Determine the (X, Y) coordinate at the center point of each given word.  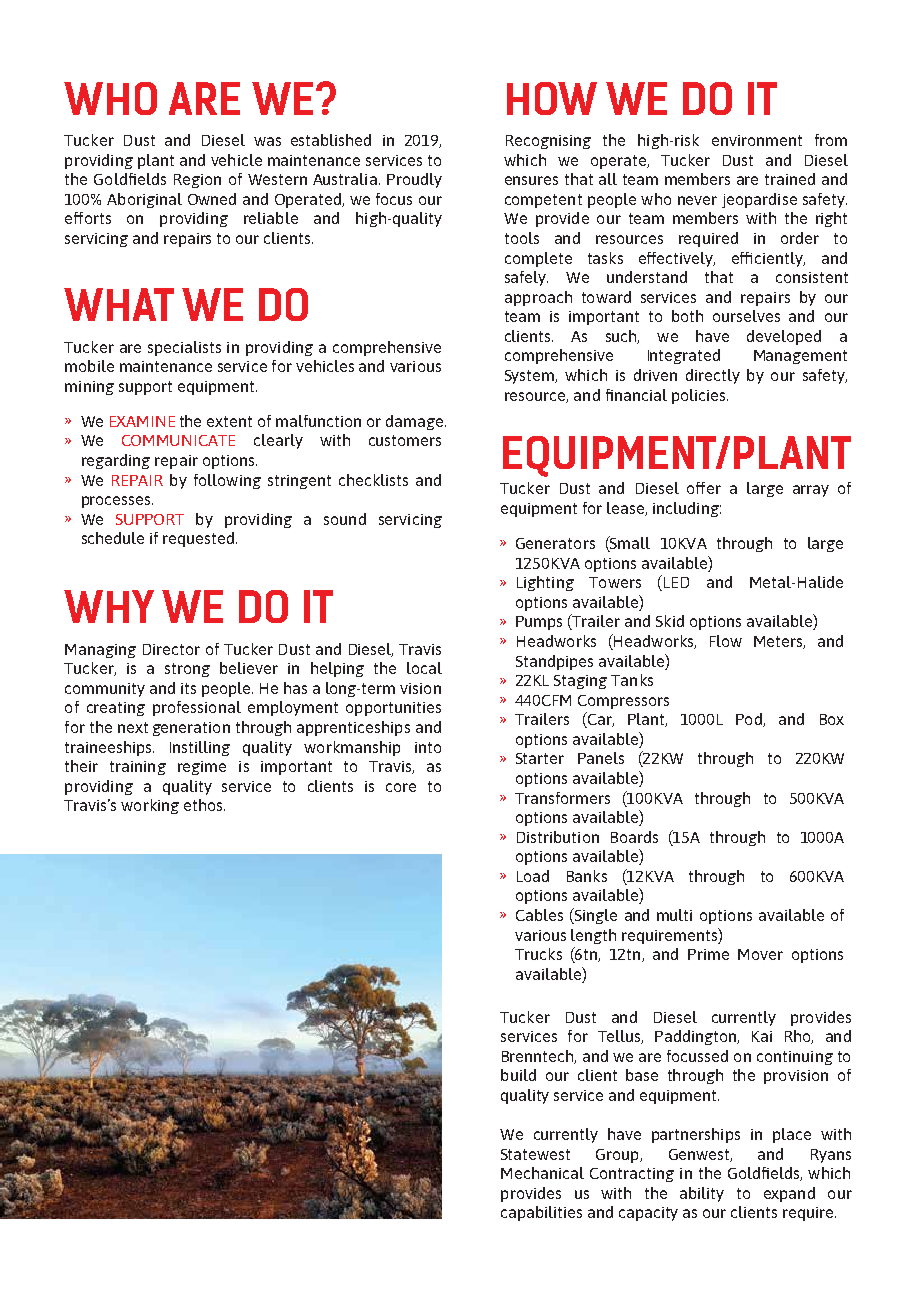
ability (702, 1194)
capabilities (541, 1213)
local (424, 668)
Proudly (414, 180)
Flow (726, 641)
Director (171, 649)
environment (757, 140)
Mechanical (542, 1173)
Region (197, 181)
